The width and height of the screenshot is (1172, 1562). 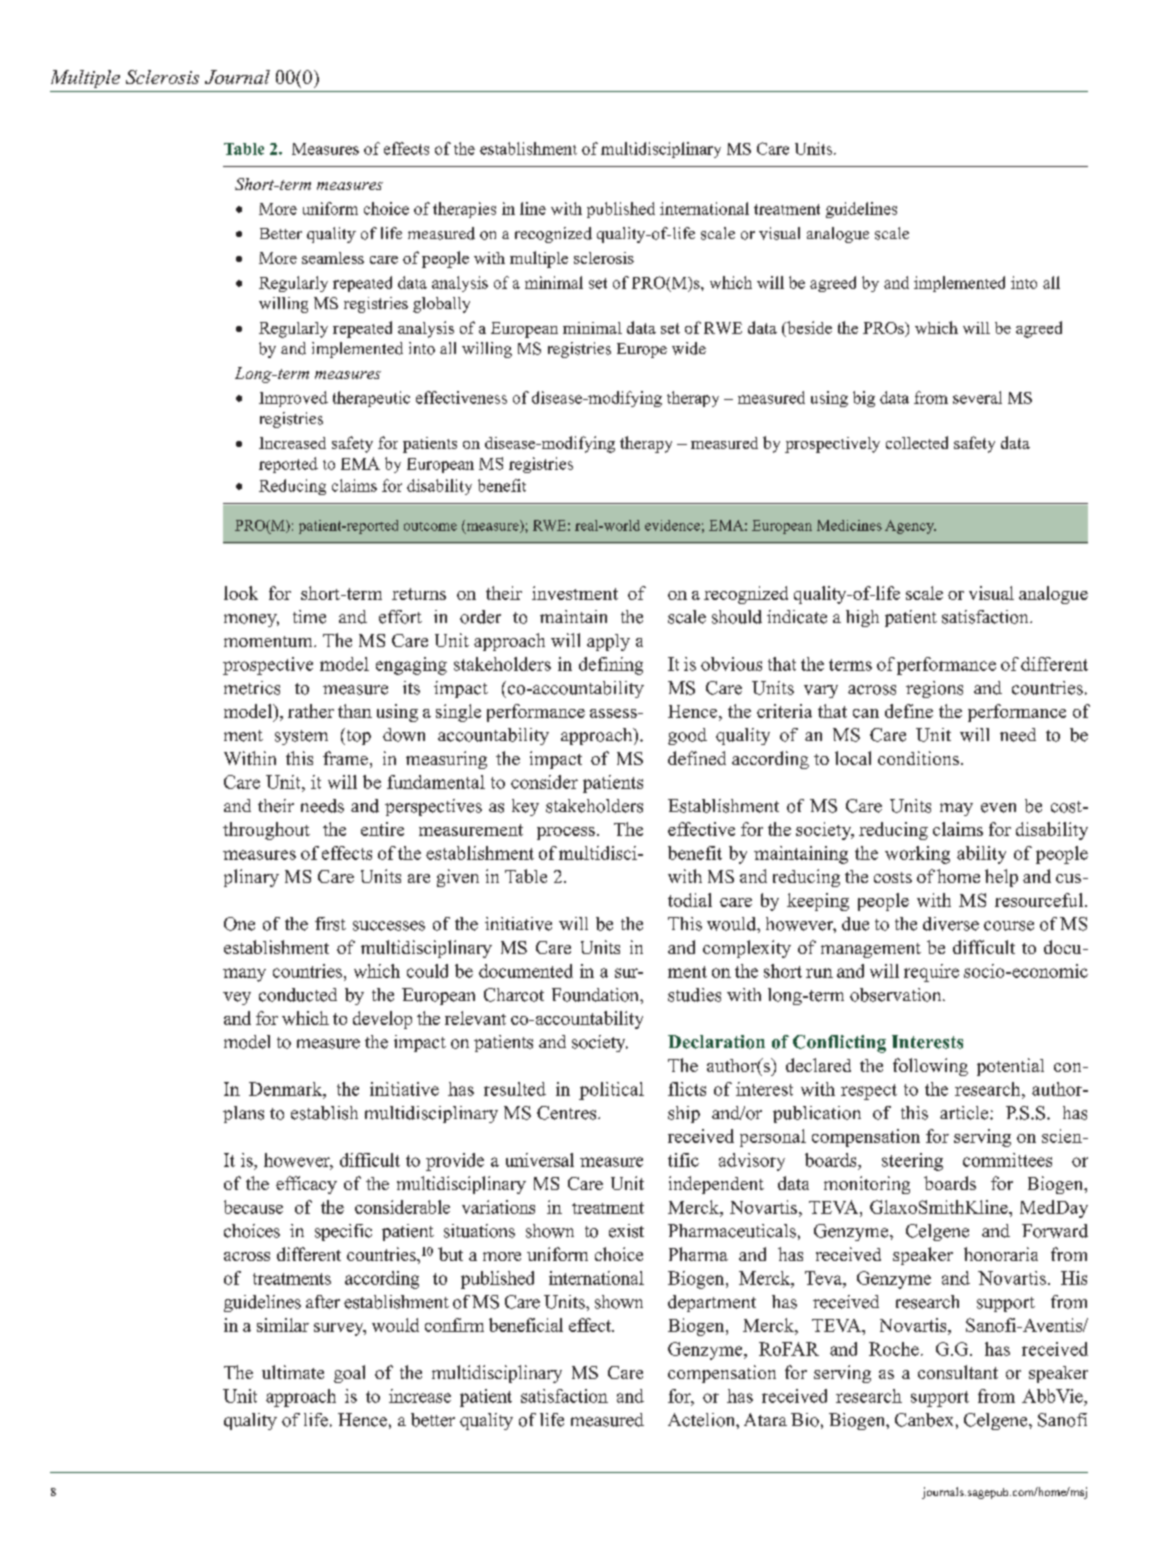 What do you see at coordinates (611, 666) in the screenshot?
I see `defining` at bounding box center [611, 666].
